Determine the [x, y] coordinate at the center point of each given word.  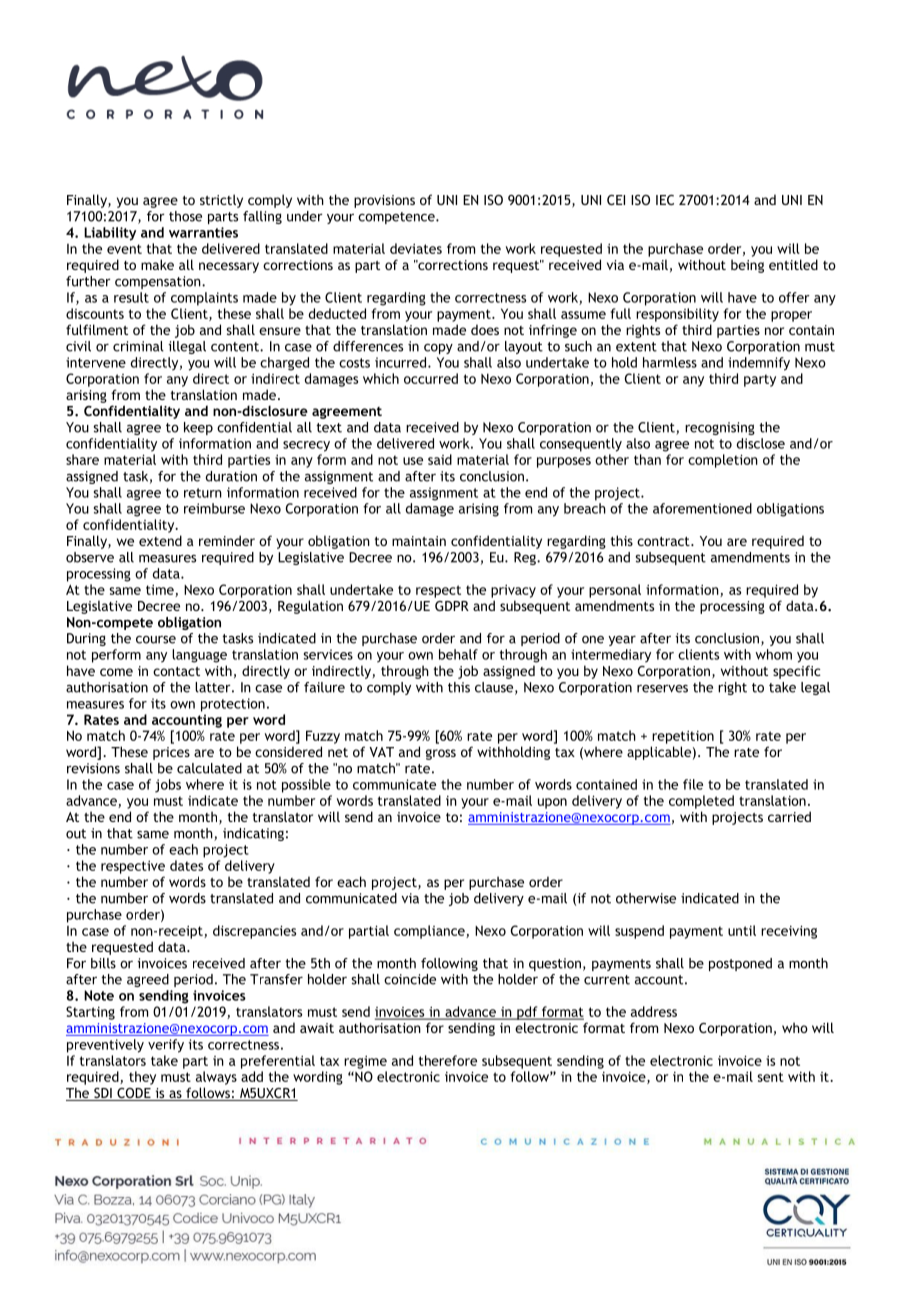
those [185, 216]
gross [441, 754]
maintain [419, 541]
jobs [168, 786]
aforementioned [702, 508]
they [142, 1078]
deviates [416, 248]
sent [770, 1077]
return [203, 493]
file [693, 784]
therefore [448, 1060]
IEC [665, 200]
